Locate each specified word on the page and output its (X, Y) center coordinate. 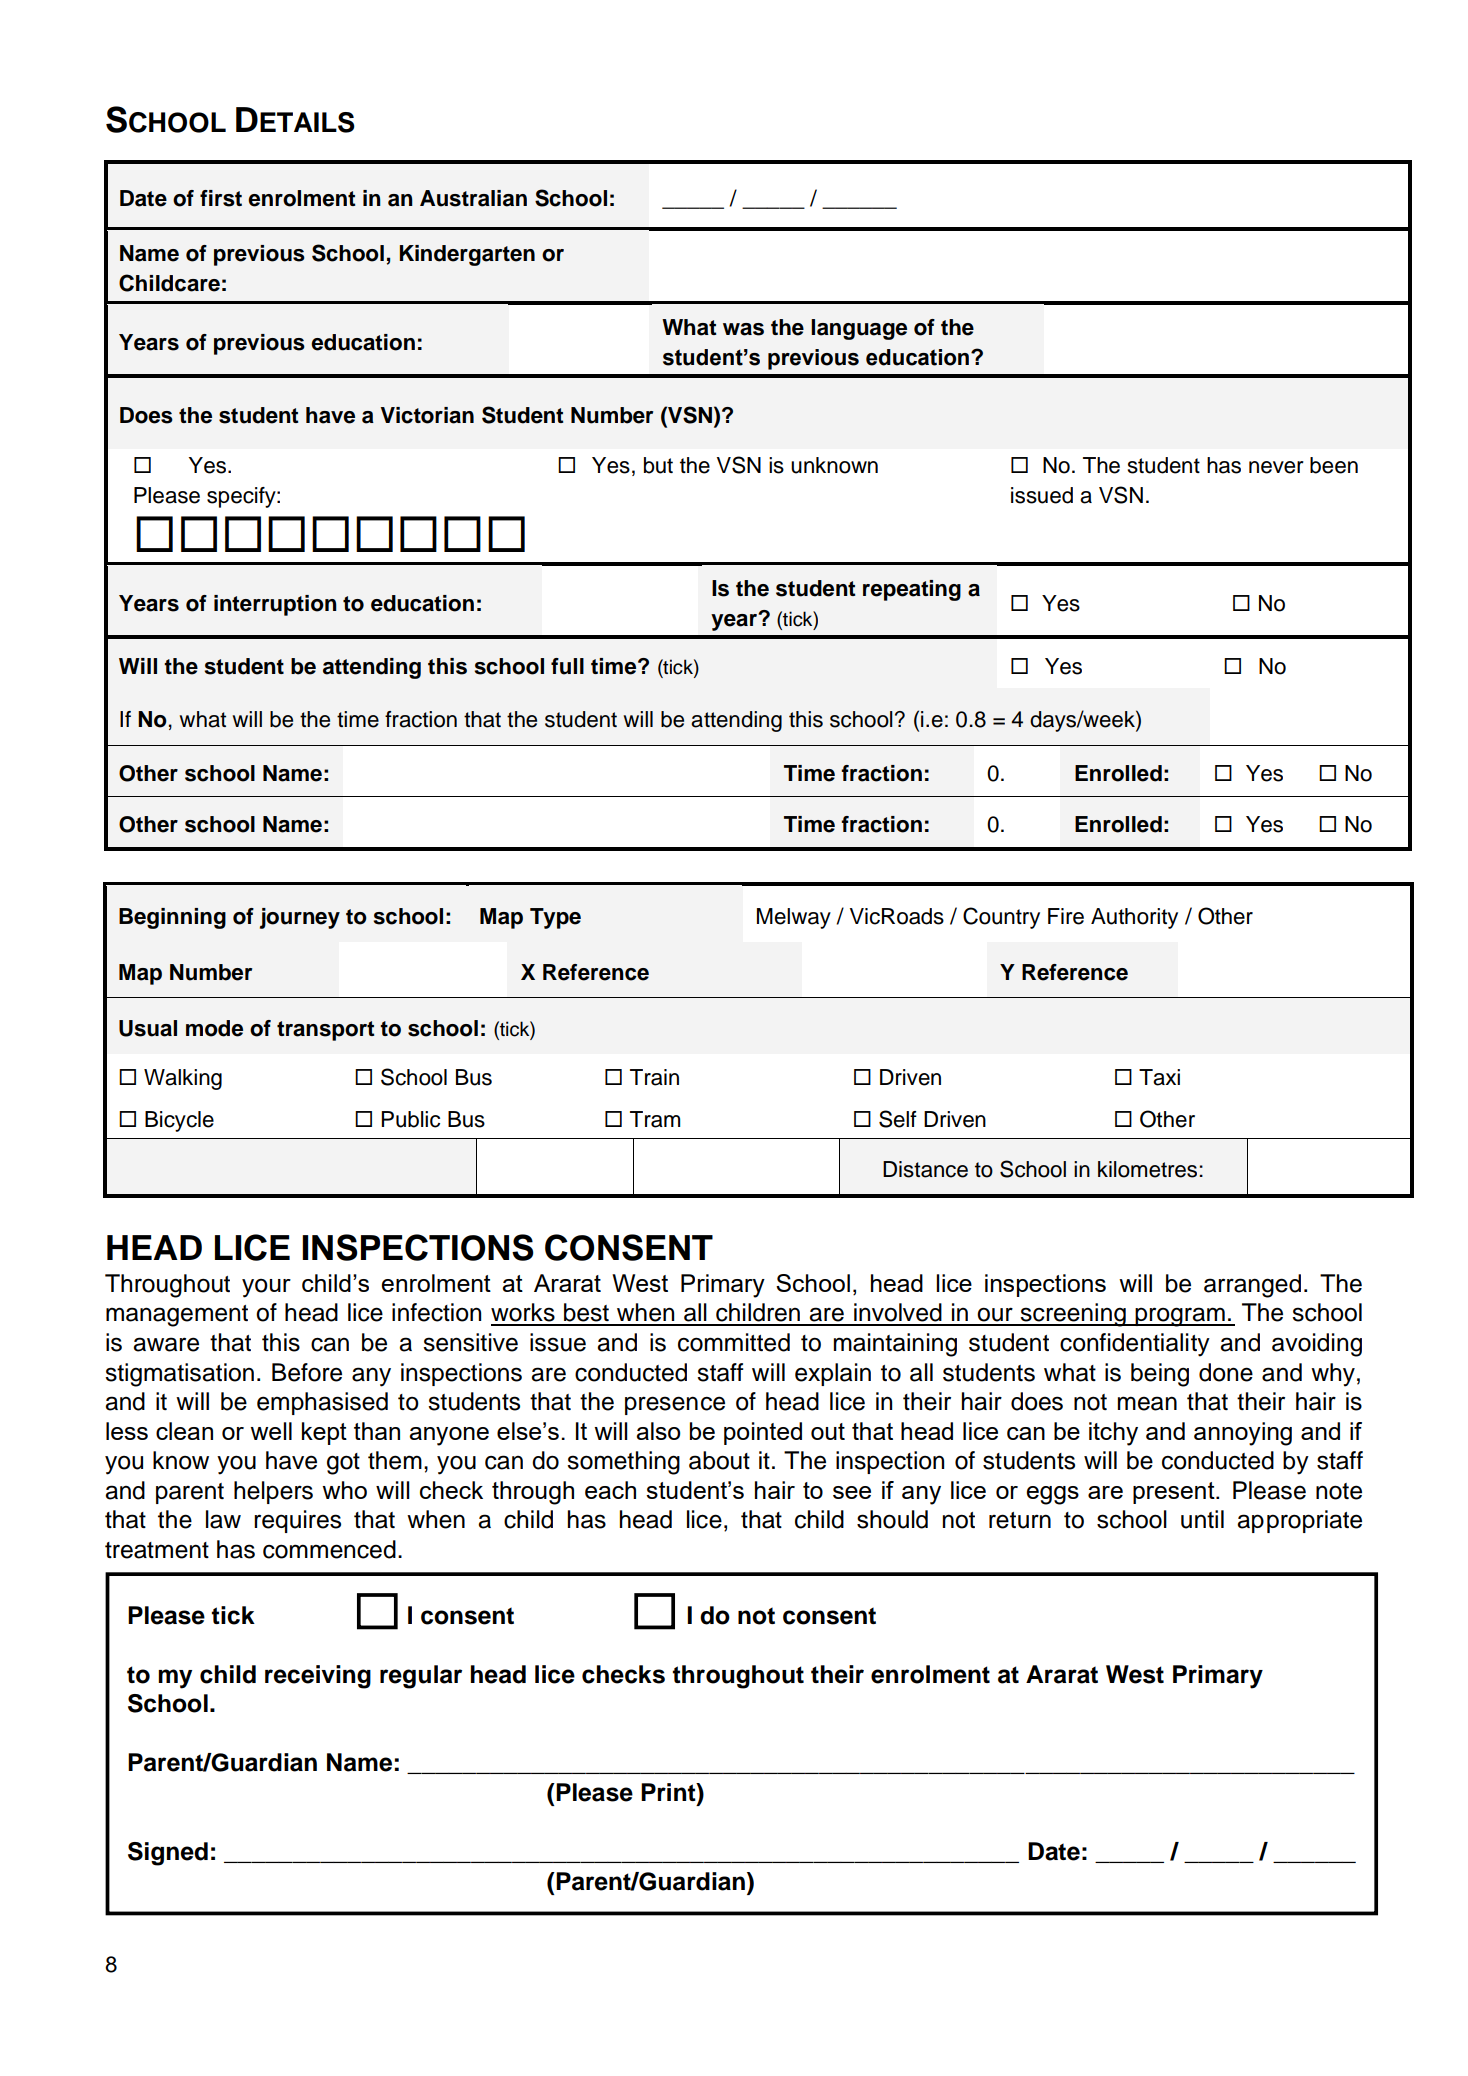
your (266, 1288)
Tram (655, 1119)
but (658, 465)
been (1334, 465)
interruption (275, 605)
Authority (1134, 918)
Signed (168, 1854)
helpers (273, 1492)
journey (300, 918)
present (1175, 1493)
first (221, 198)
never (1276, 467)
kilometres (1147, 1169)
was (743, 329)
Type (555, 918)
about (719, 1460)
